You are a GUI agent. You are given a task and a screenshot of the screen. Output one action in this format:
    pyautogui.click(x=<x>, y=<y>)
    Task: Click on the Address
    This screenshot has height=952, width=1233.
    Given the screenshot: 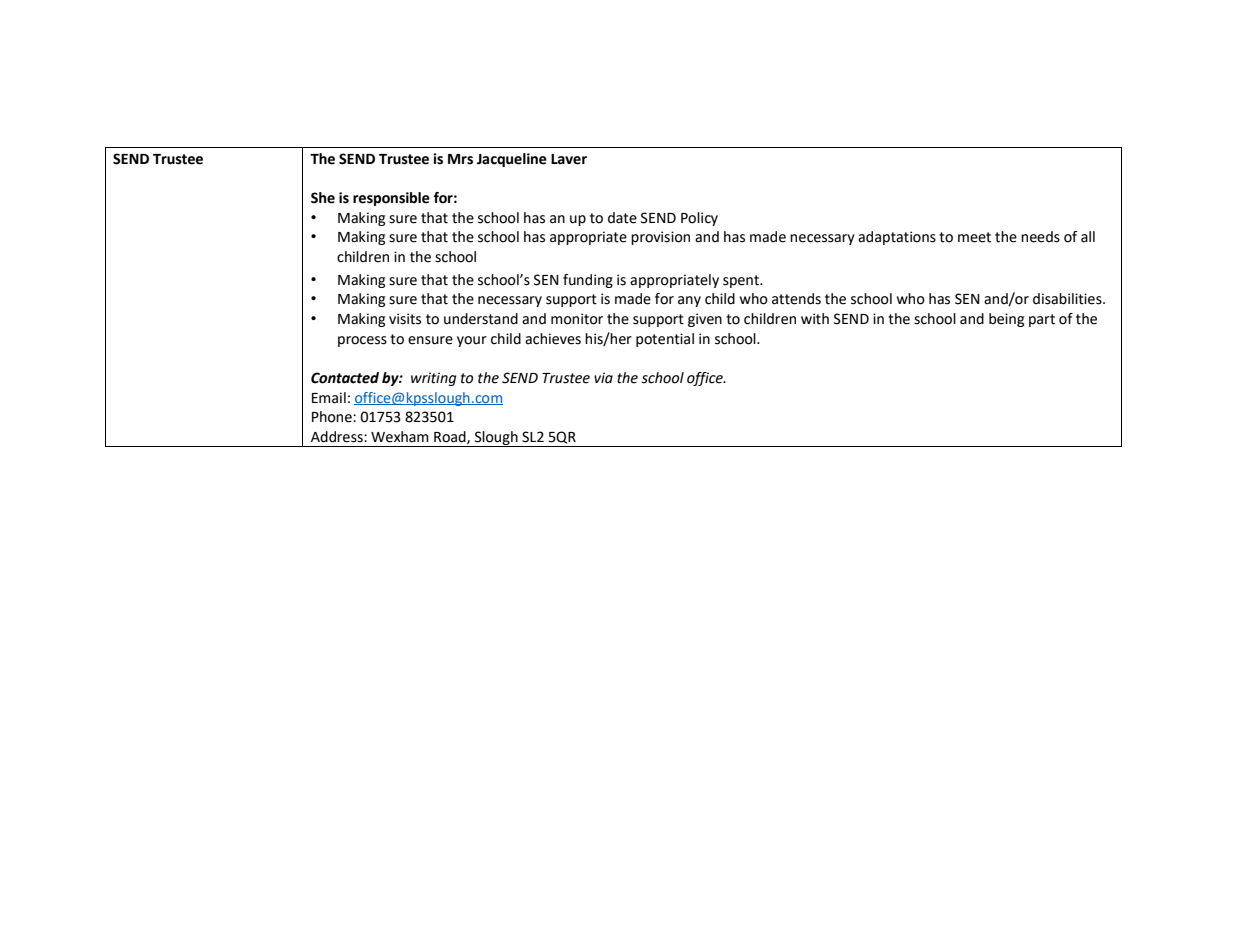 What is the action you would take?
    pyautogui.click(x=338, y=437)
